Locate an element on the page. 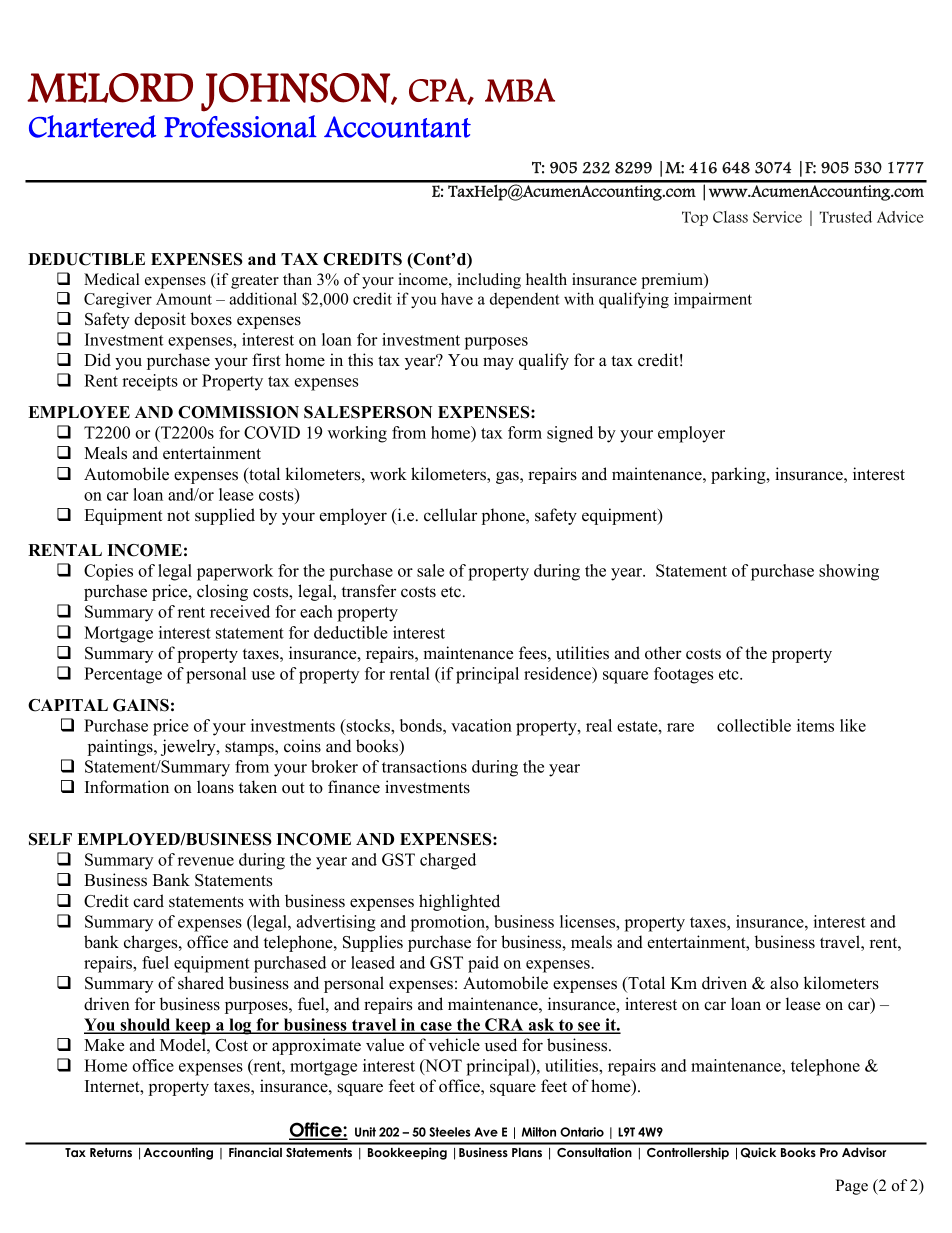 Image resolution: width=952 pixels, height=1233 pixels. paintings is located at coordinates (121, 747).
